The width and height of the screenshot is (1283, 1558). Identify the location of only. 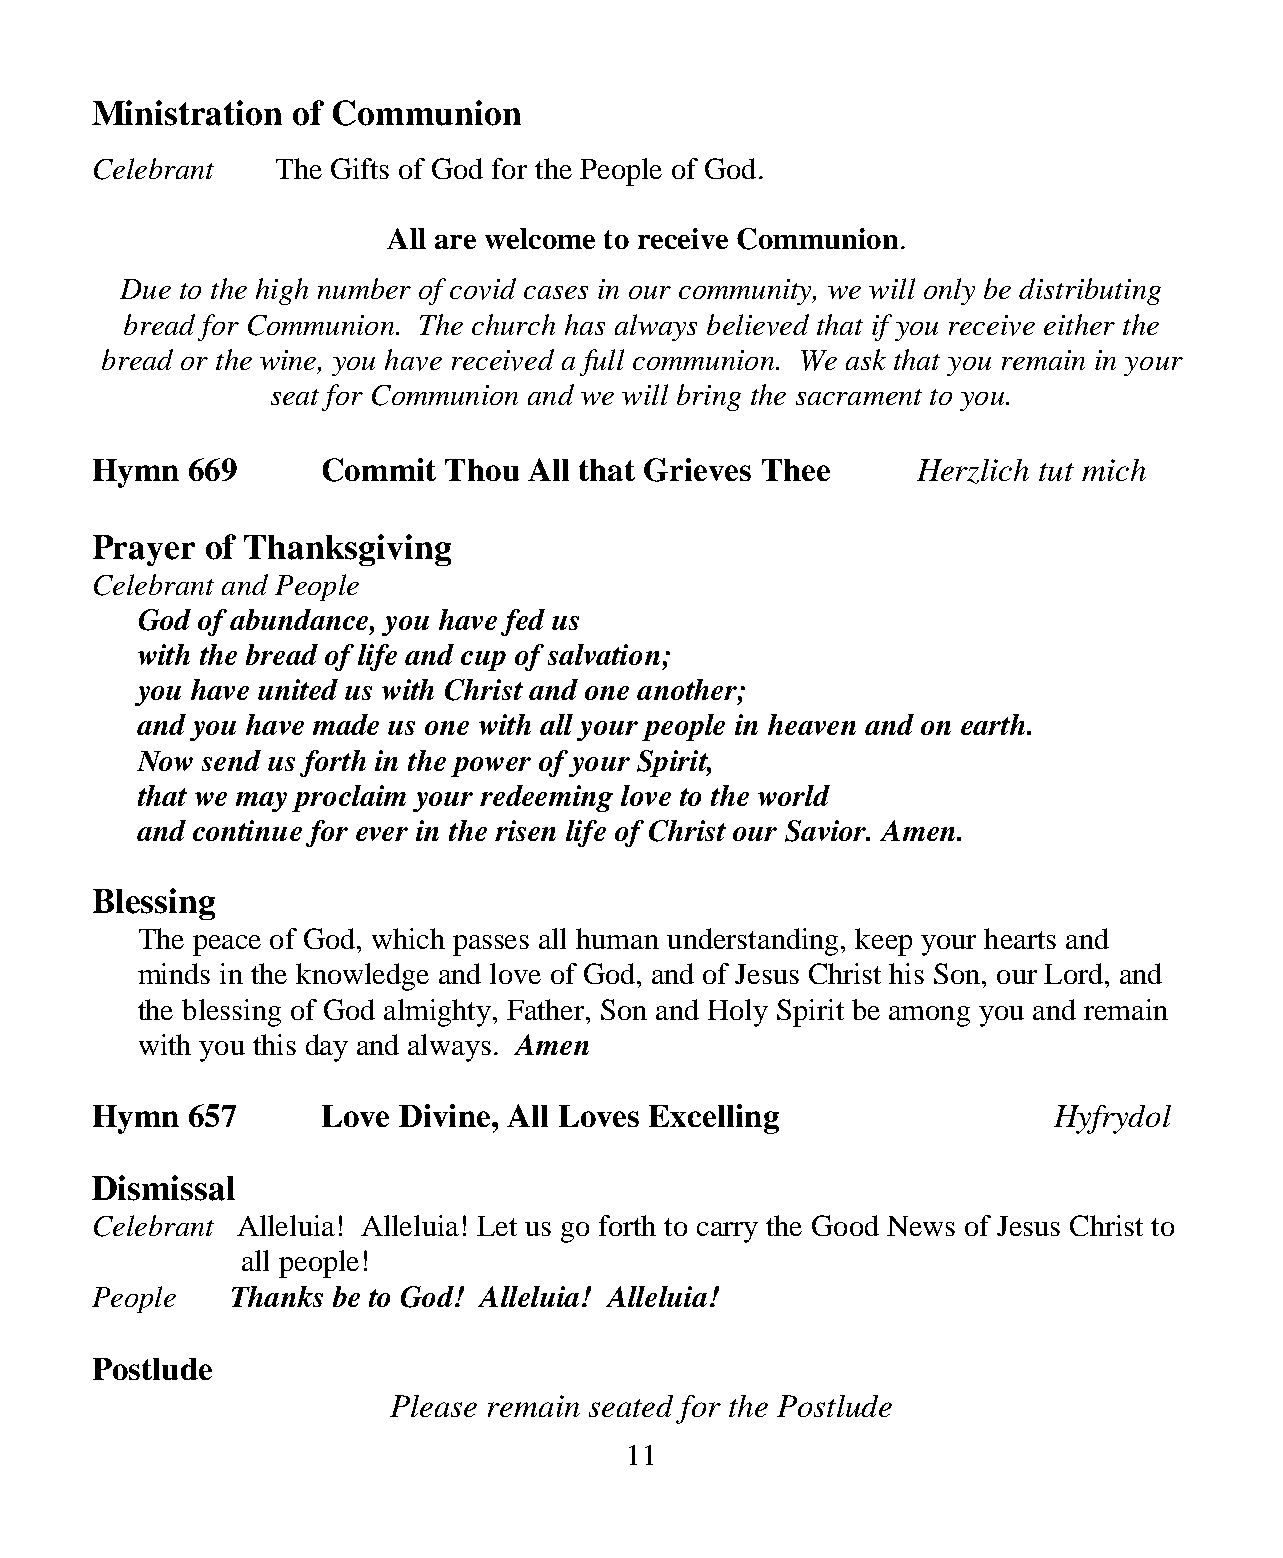
(949, 291).
